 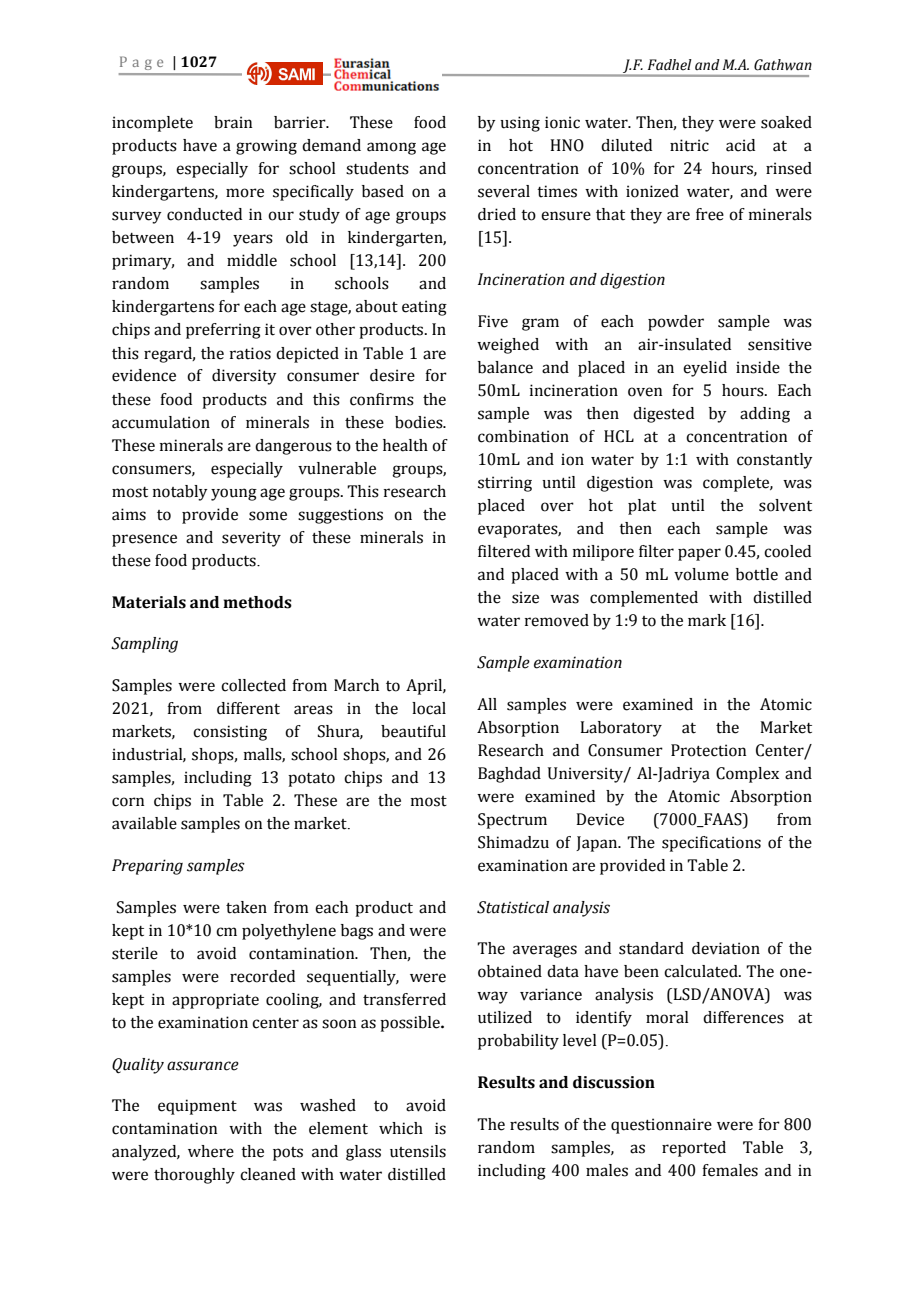 I want to click on brain, so click(x=233, y=122).
